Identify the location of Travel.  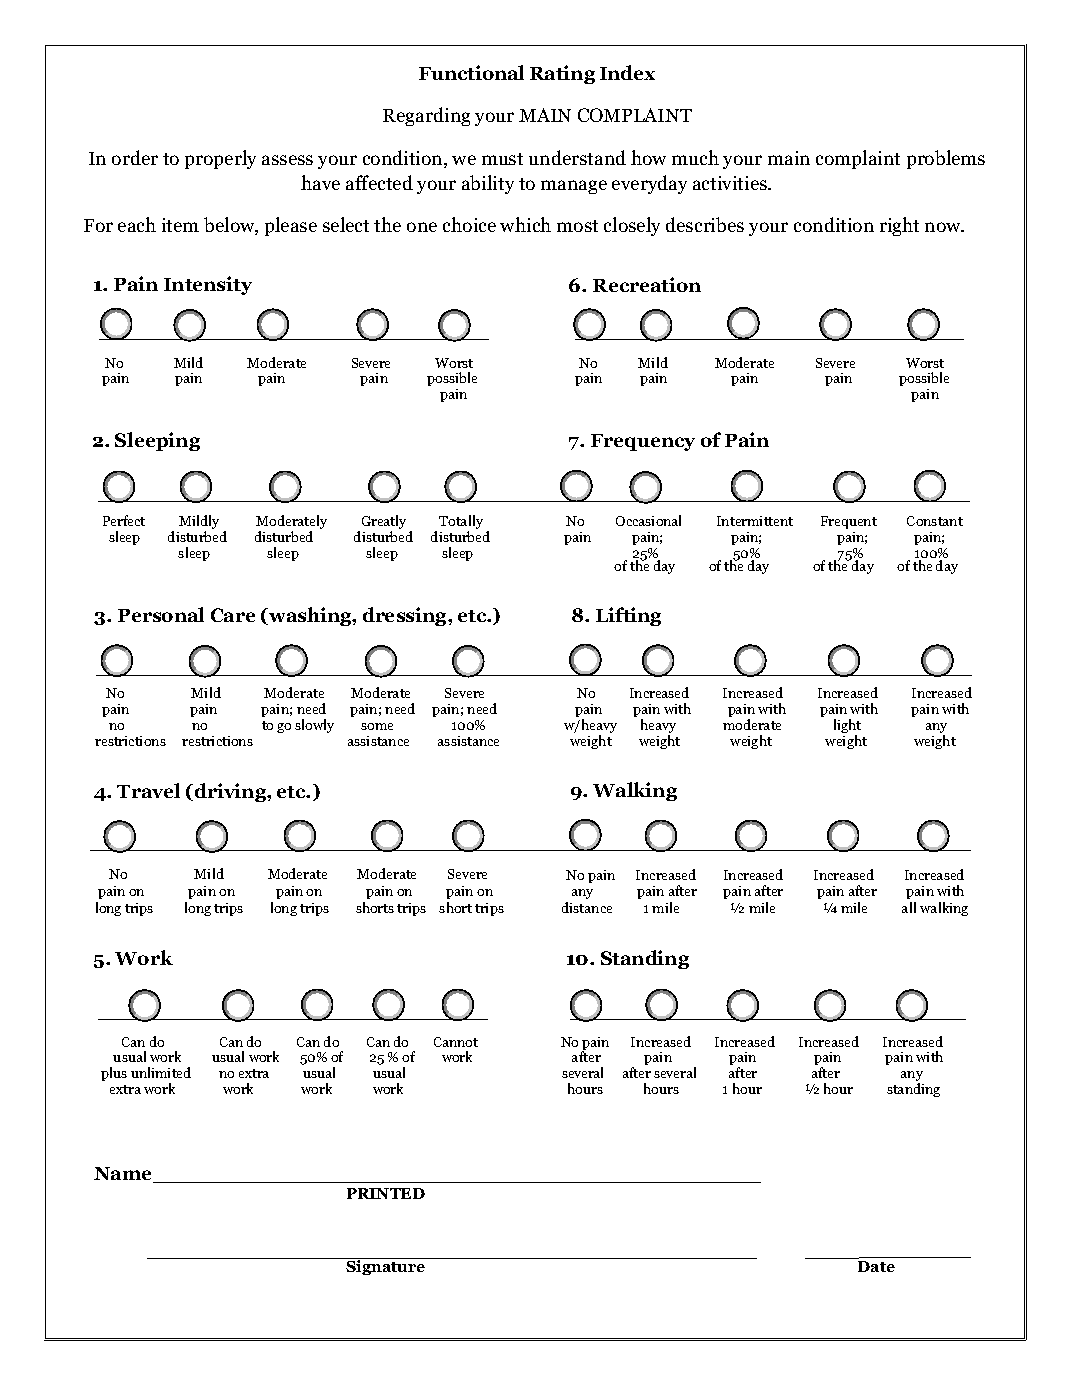
(148, 790).
